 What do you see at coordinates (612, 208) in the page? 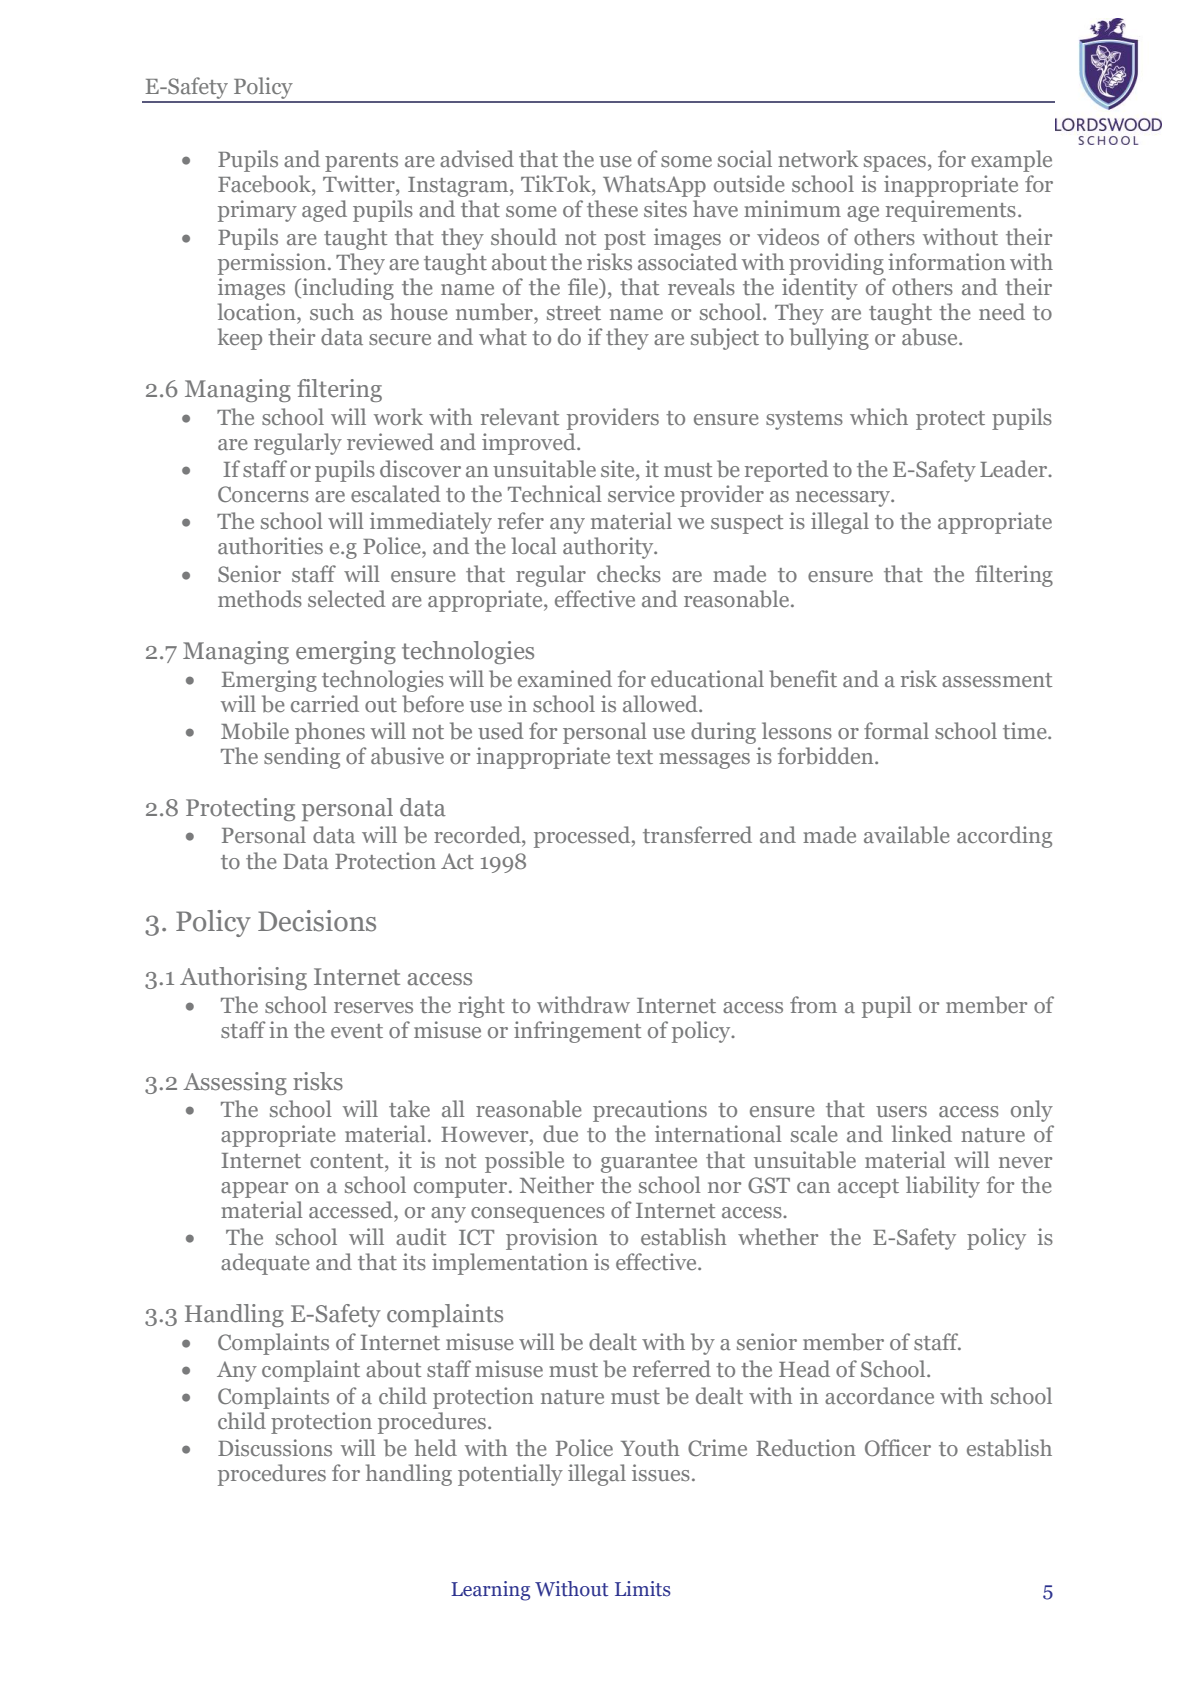
I see `these` at bounding box center [612, 208].
